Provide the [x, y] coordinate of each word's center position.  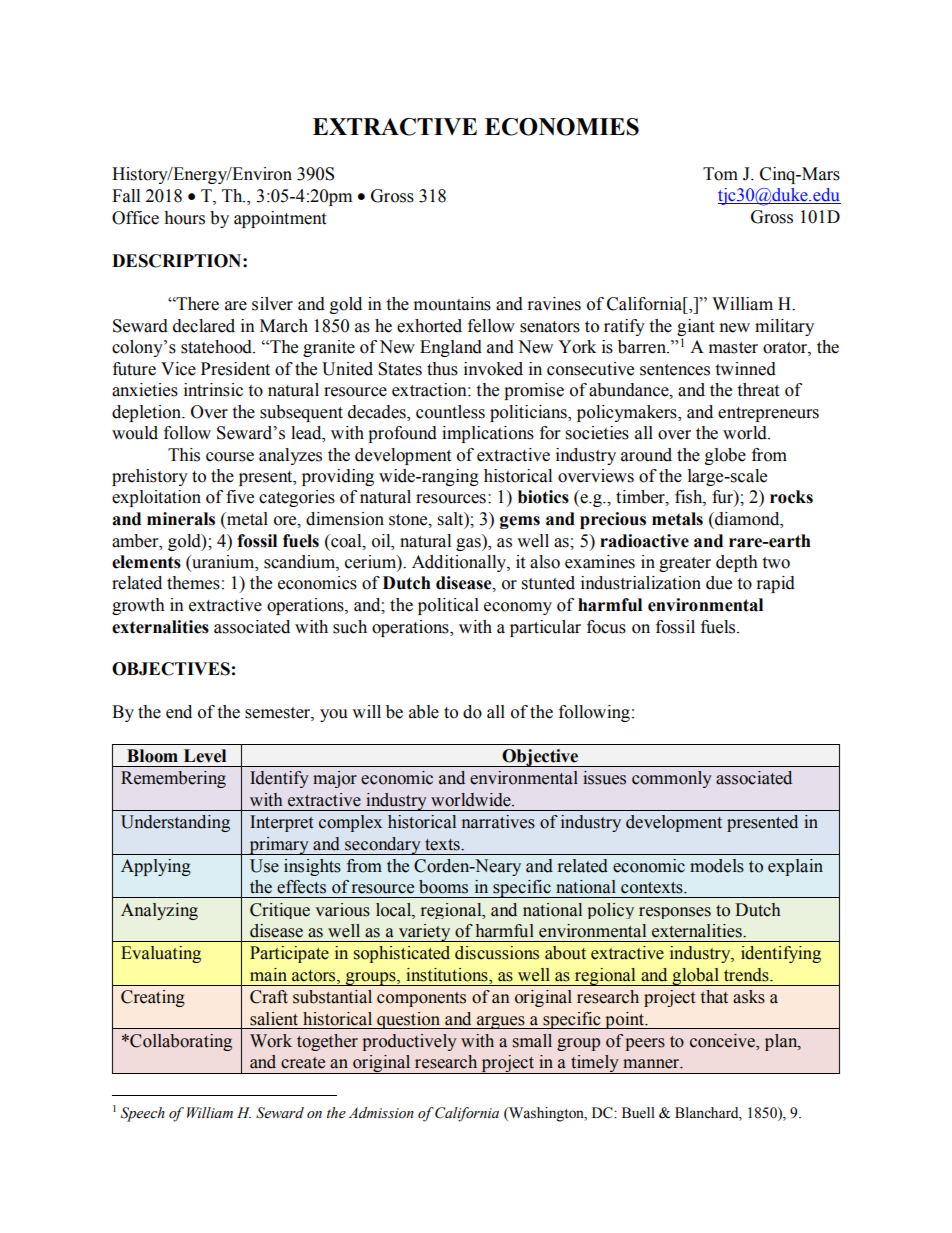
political [448, 606]
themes [193, 583]
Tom [720, 174]
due [719, 583]
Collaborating [180, 1042]
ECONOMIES [562, 127]
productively [409, 1042]
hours [184, 218]
